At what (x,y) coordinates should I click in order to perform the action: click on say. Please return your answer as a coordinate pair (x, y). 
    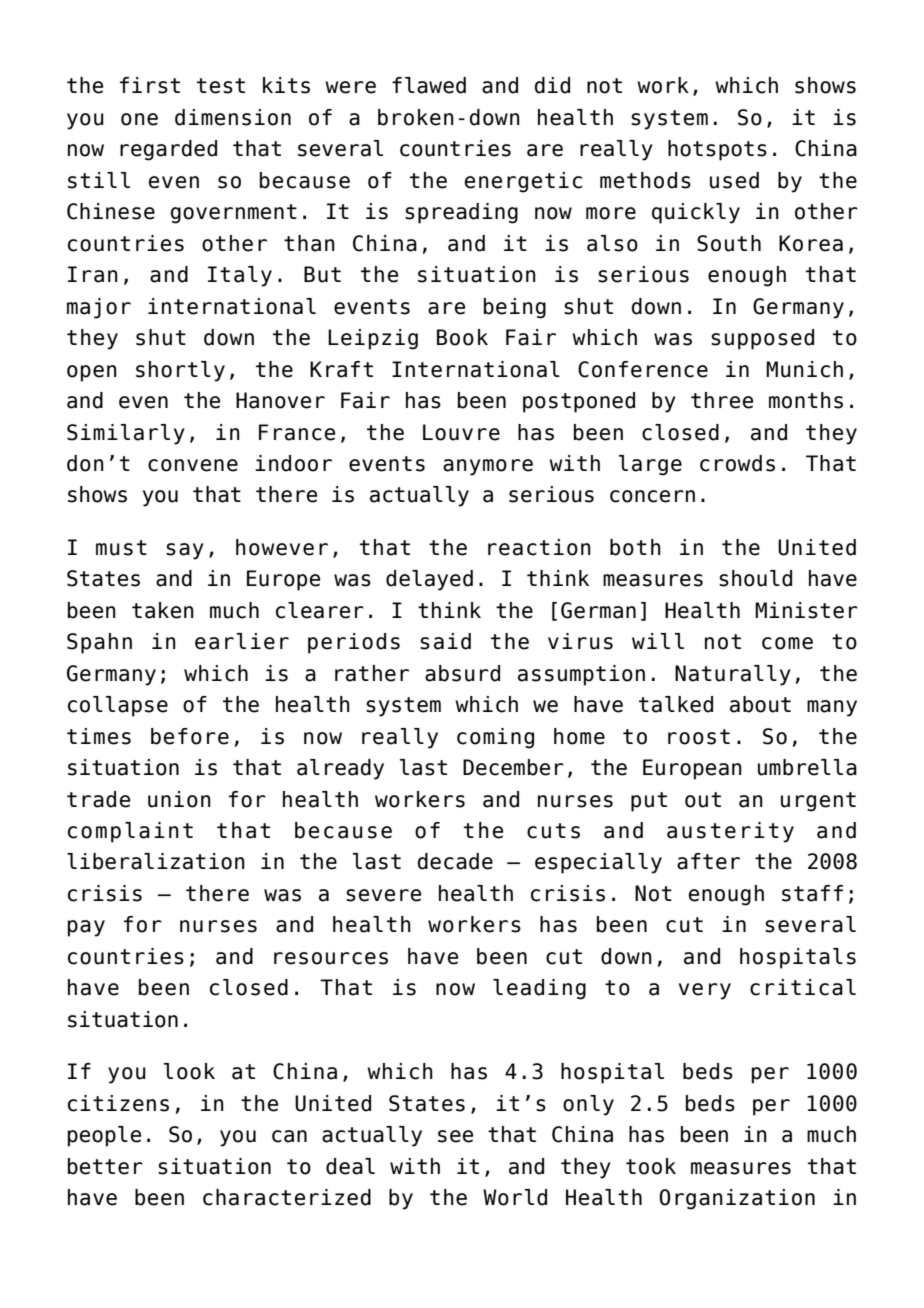
    Looking at the image, I should click on (185, 551).
